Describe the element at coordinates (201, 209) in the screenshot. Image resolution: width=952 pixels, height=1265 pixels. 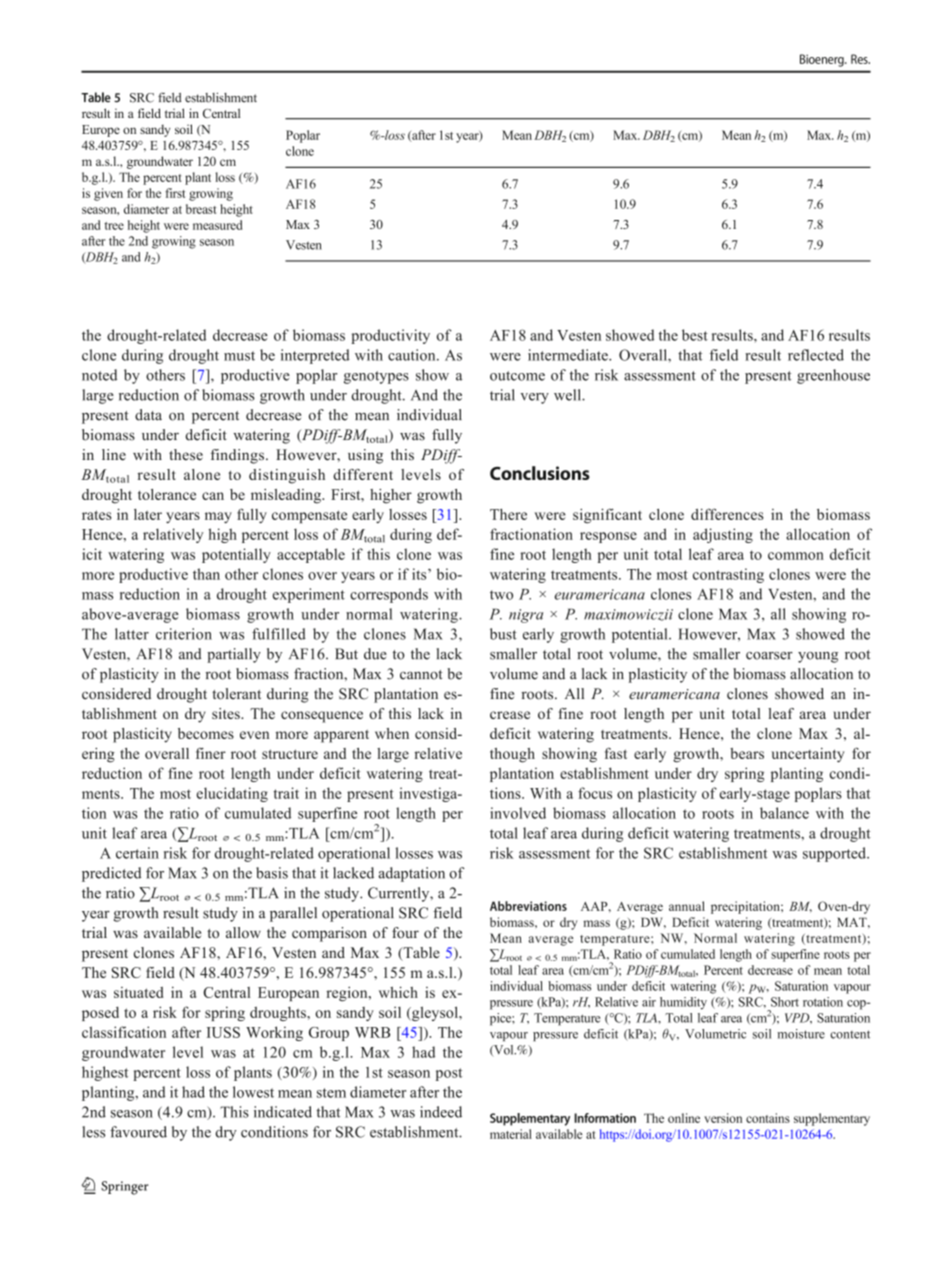
I see `breast` at that location.
